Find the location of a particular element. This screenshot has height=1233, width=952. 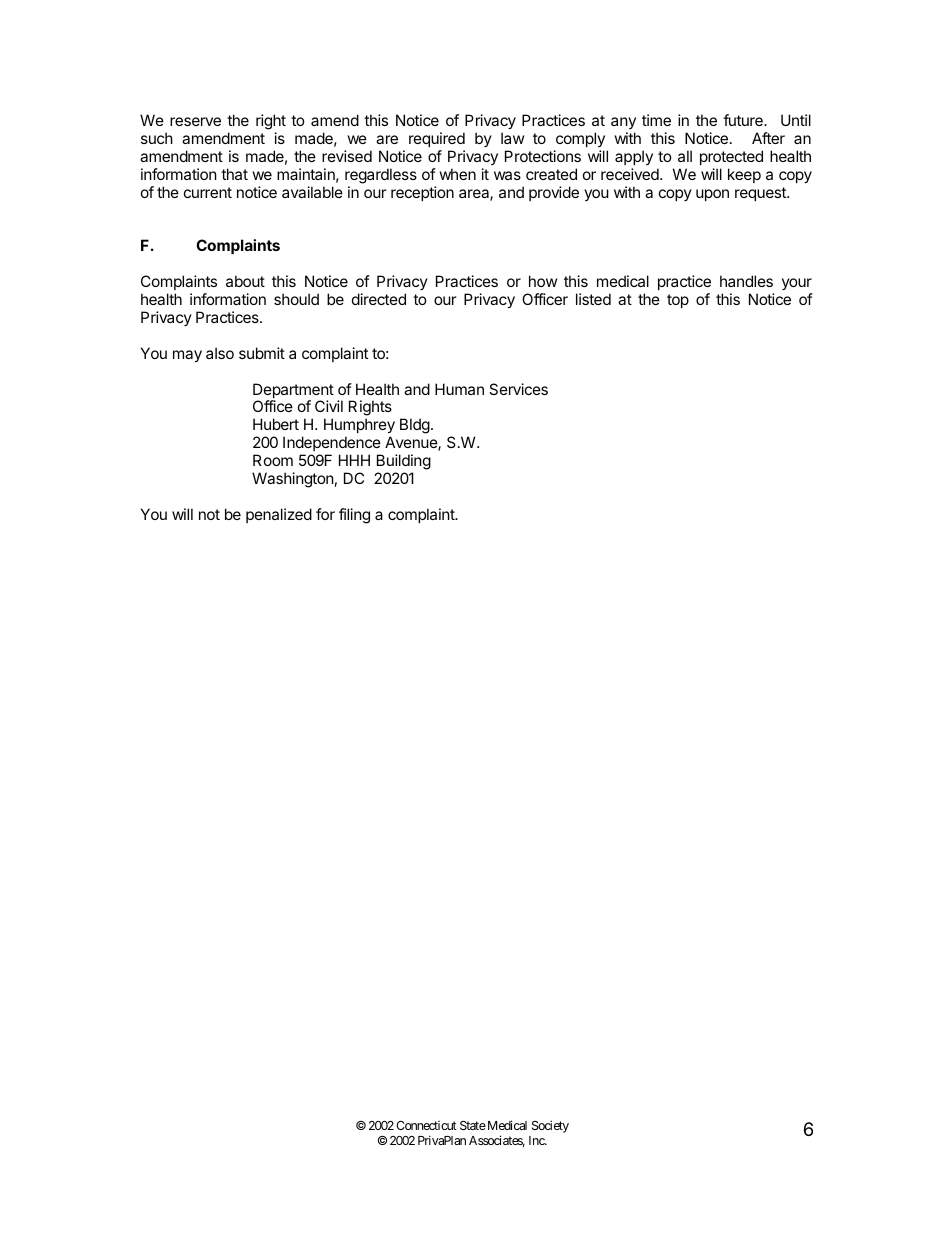

Room is located at coordinates (273, 460).
